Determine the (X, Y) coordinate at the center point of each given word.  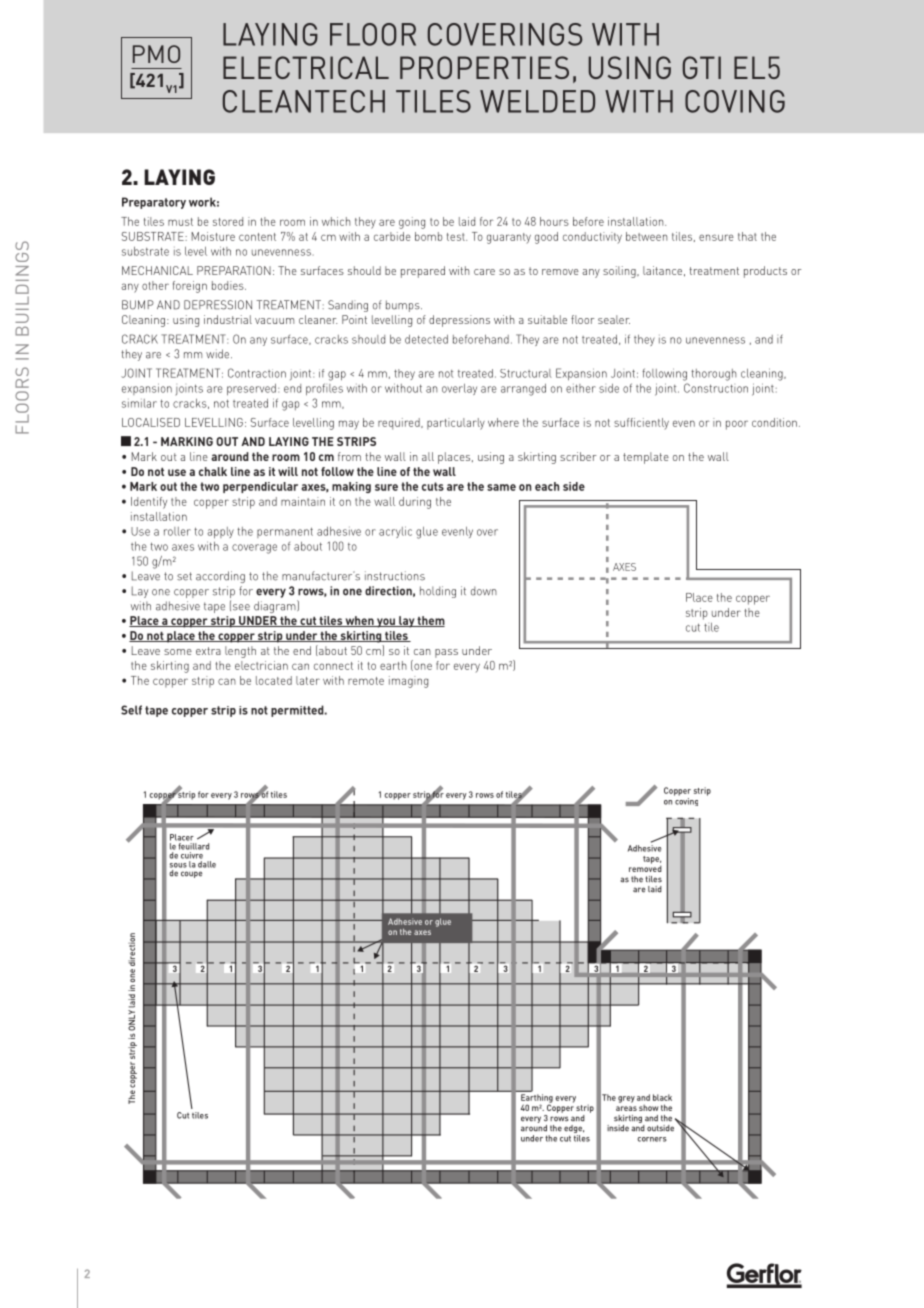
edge (574, 1130)
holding (438, 592)
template (646, 458)
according (220, 577)
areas (626, 1108)
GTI (701, 67)
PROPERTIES (484, 67)
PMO (156, 54)
